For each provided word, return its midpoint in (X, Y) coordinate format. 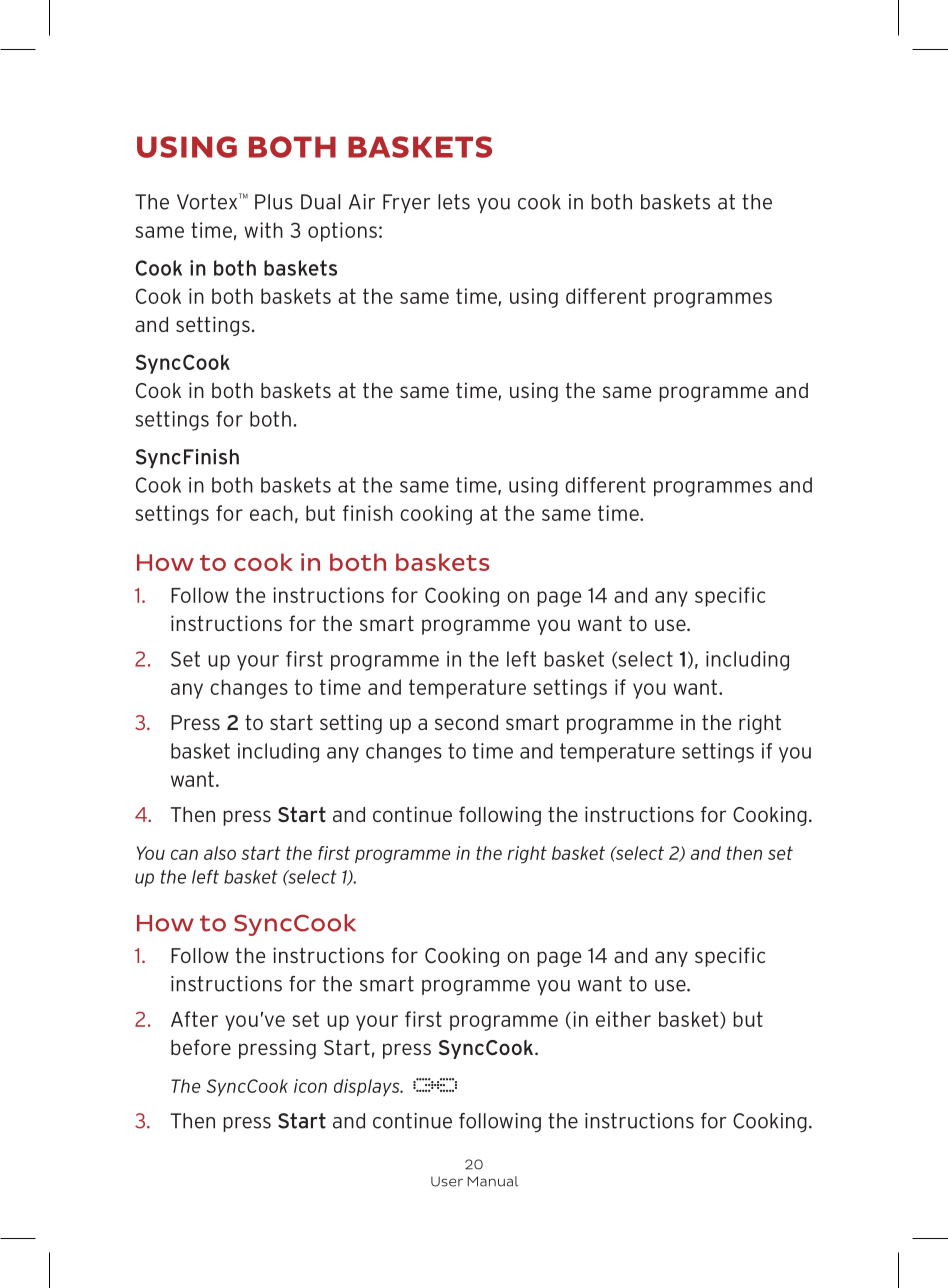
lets (454, 202)
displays (368, 1087)
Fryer (407, 203)
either (623, 1019)
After (194, 1019)
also (220, 853)
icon (310, 1086)
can (184, 854)
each (271, 513)
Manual (493, 1181)
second (466, 722)
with (263, 230)
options (342, 232)
